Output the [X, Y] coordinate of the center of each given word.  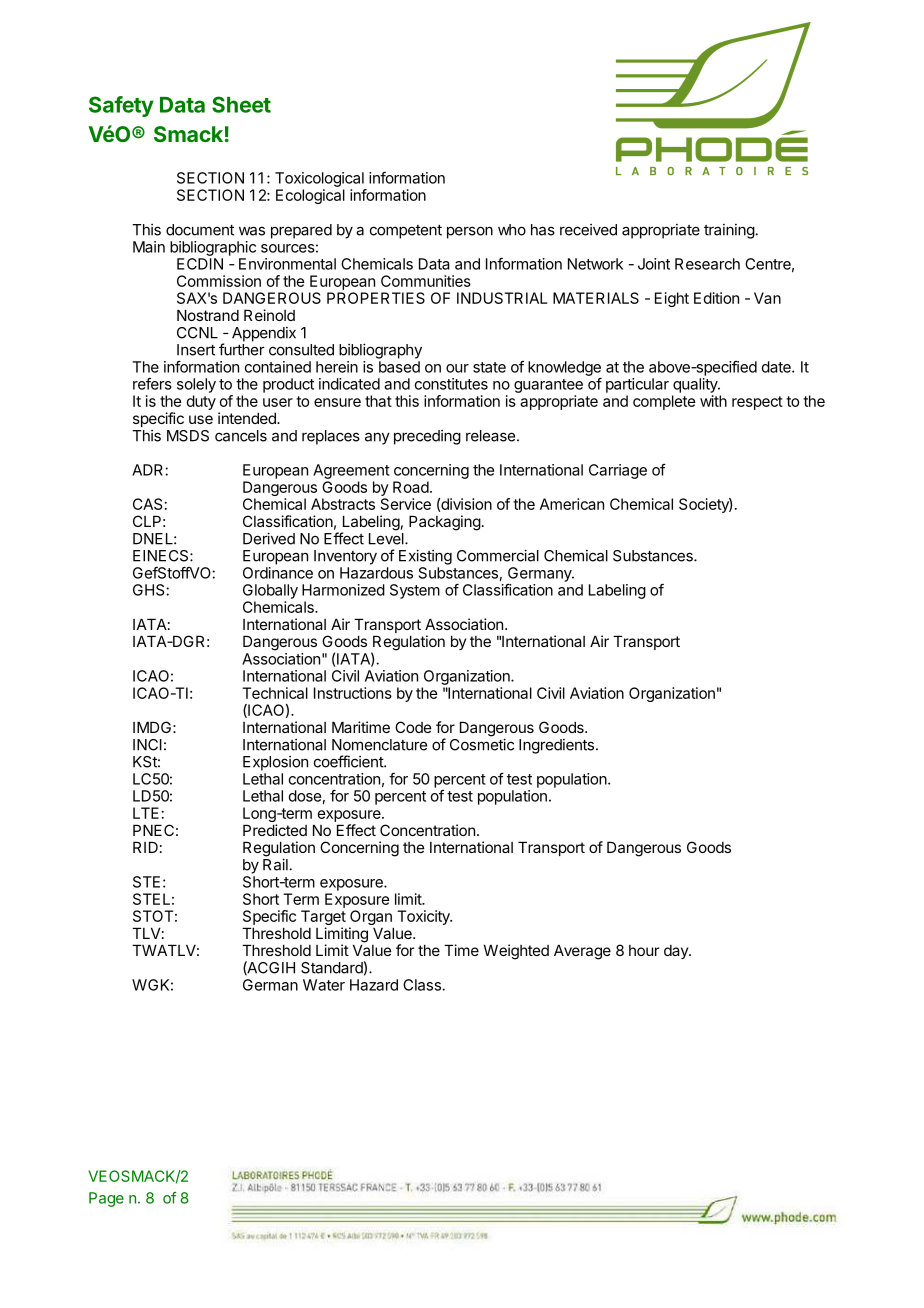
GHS [150, 590]
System [415, 591]
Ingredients [556, 746]
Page [106, 1199]
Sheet [241, 104]
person [470, 232]
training [729, 231]
